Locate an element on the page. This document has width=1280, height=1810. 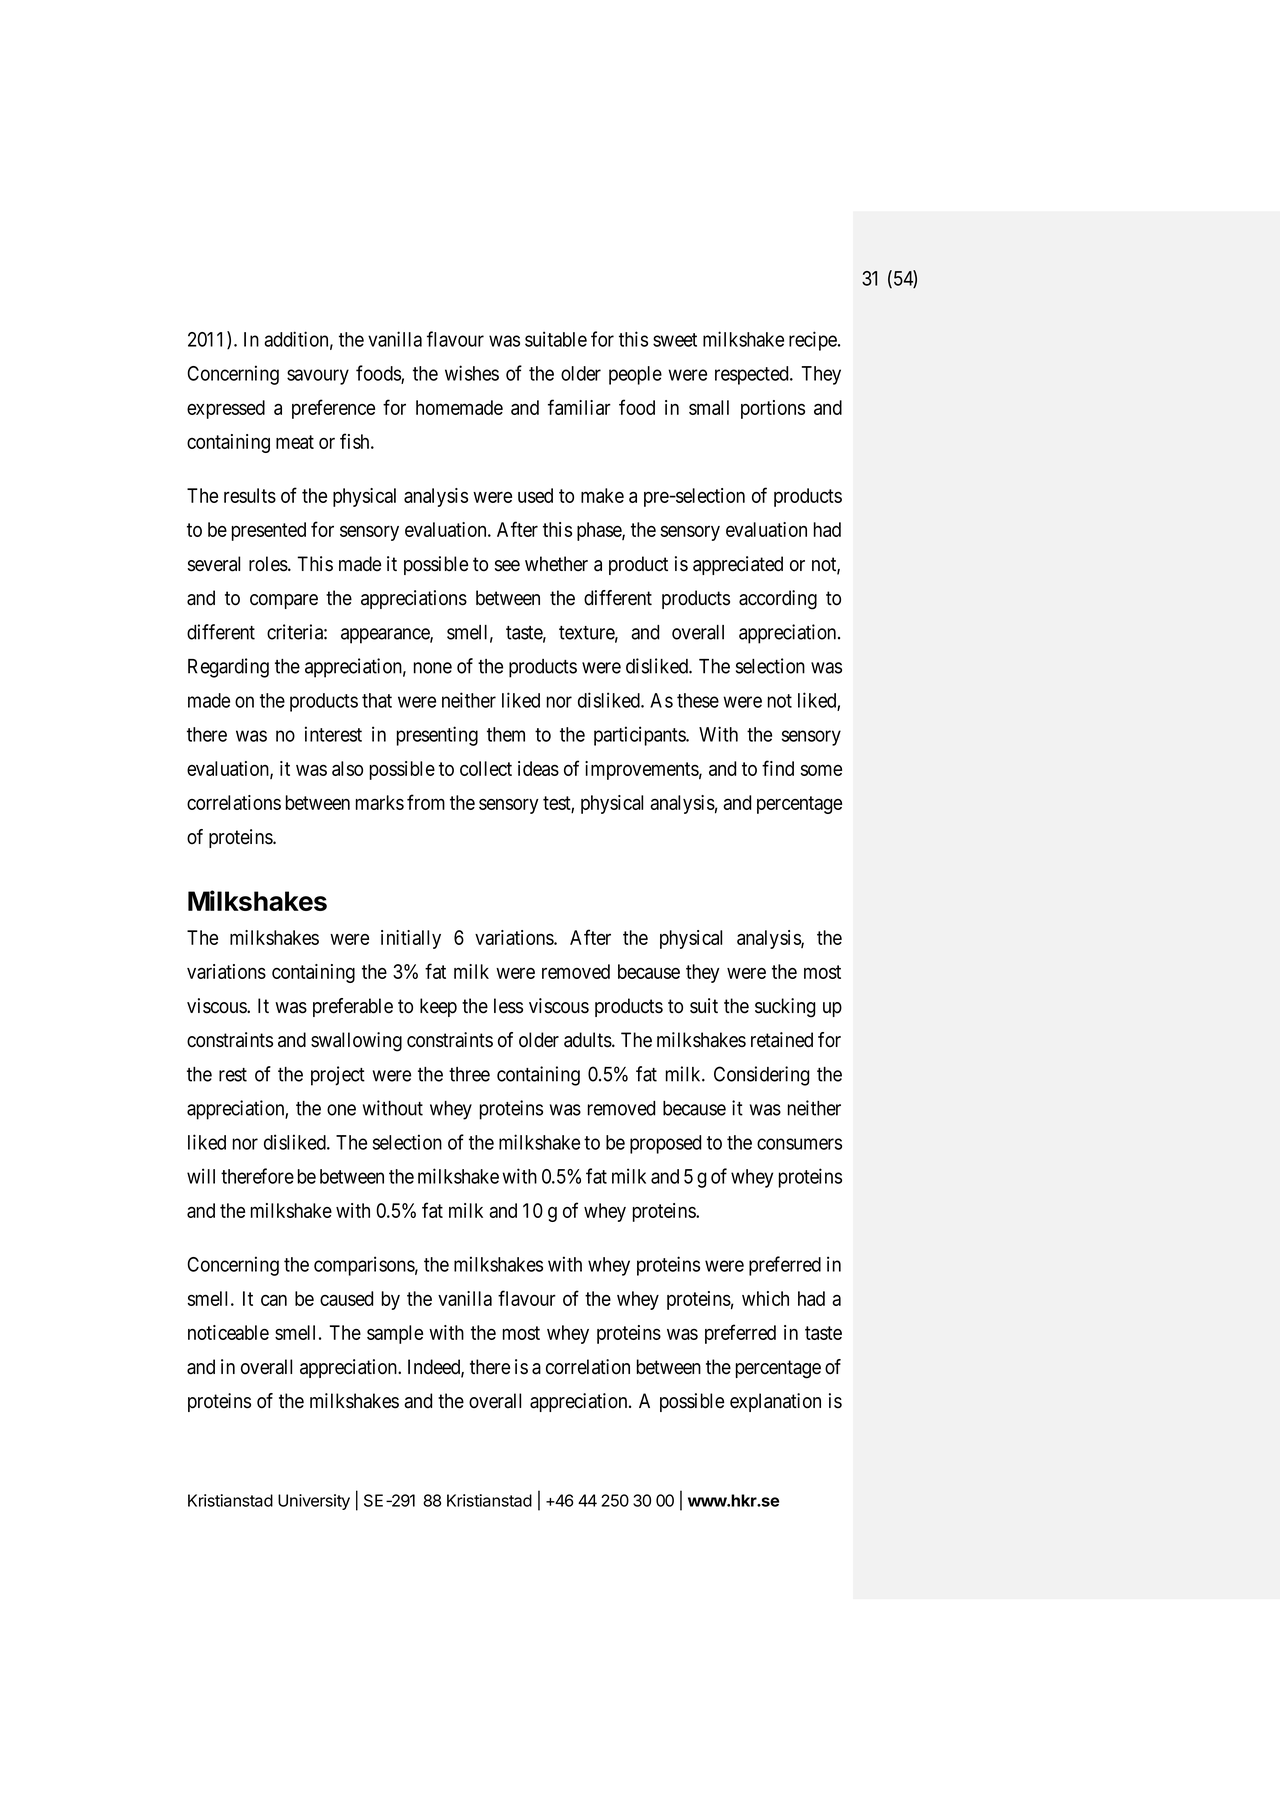
also is located at coordinates (347, 768).
